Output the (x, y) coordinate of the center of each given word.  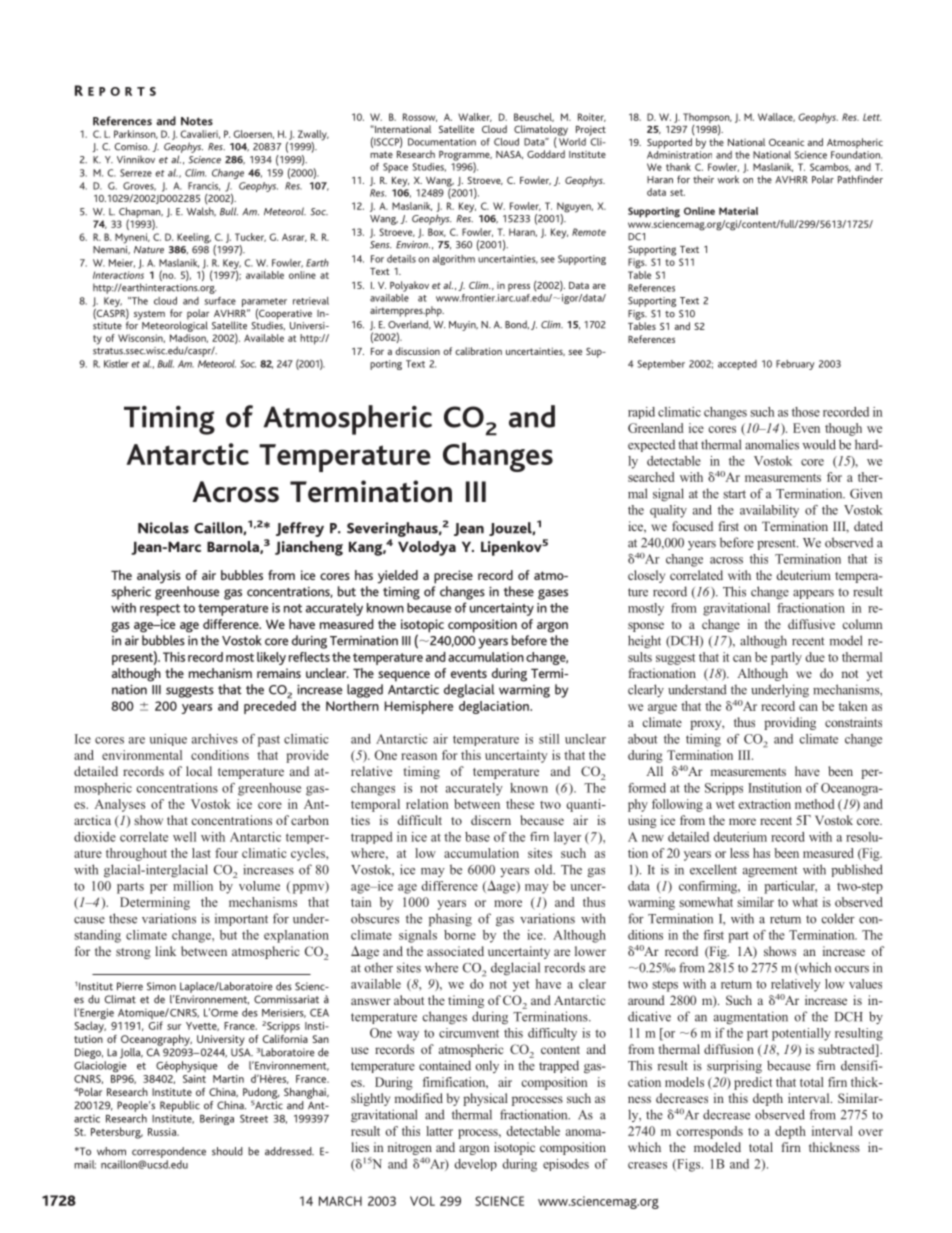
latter (439, 1131)
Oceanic (786, 142)
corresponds (709, 1132)
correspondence (169, 1152)
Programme (465, 157)
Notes (197, 121)
